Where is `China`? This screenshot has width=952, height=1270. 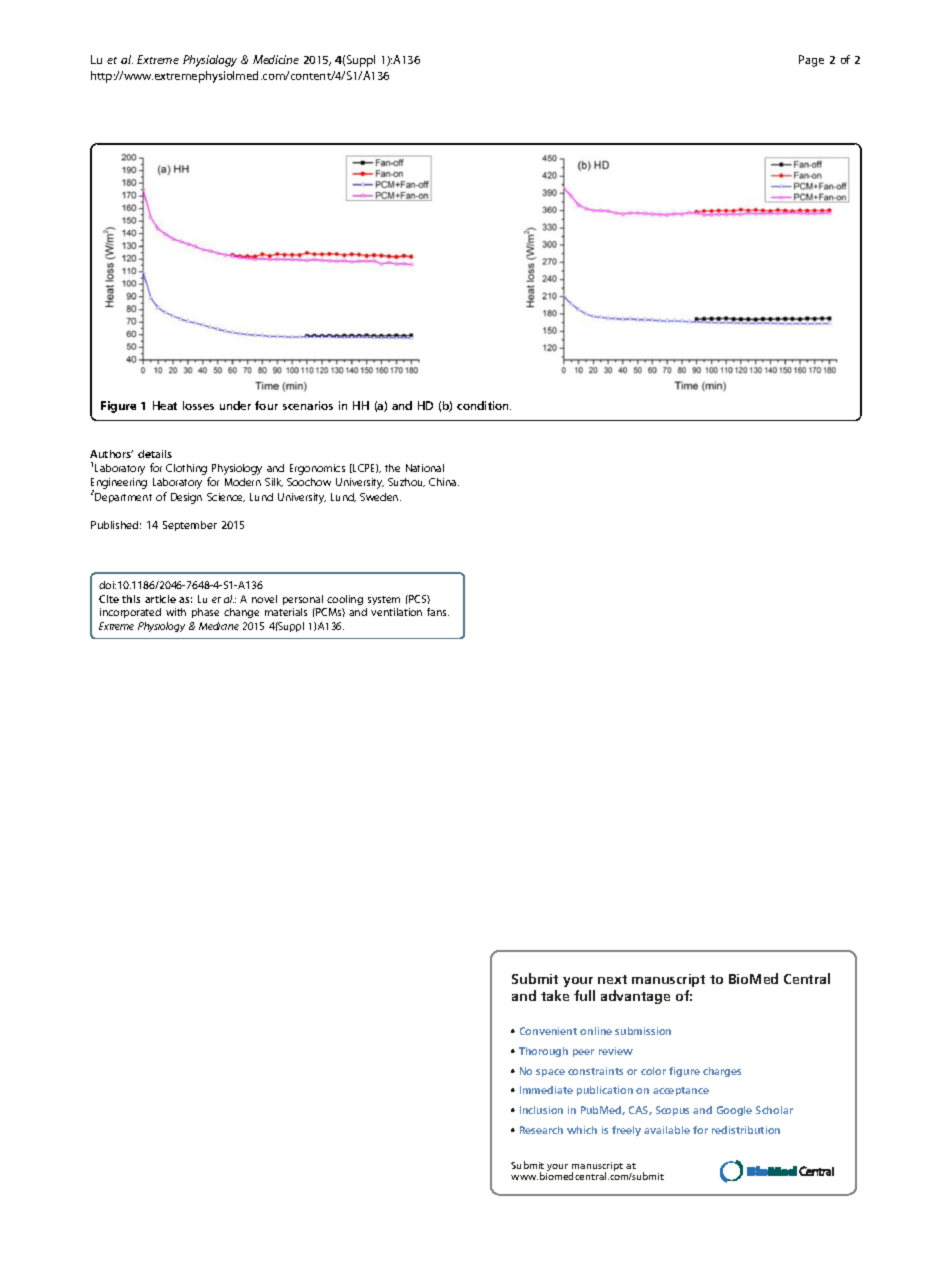 China is located at coordinates (444, 482).
